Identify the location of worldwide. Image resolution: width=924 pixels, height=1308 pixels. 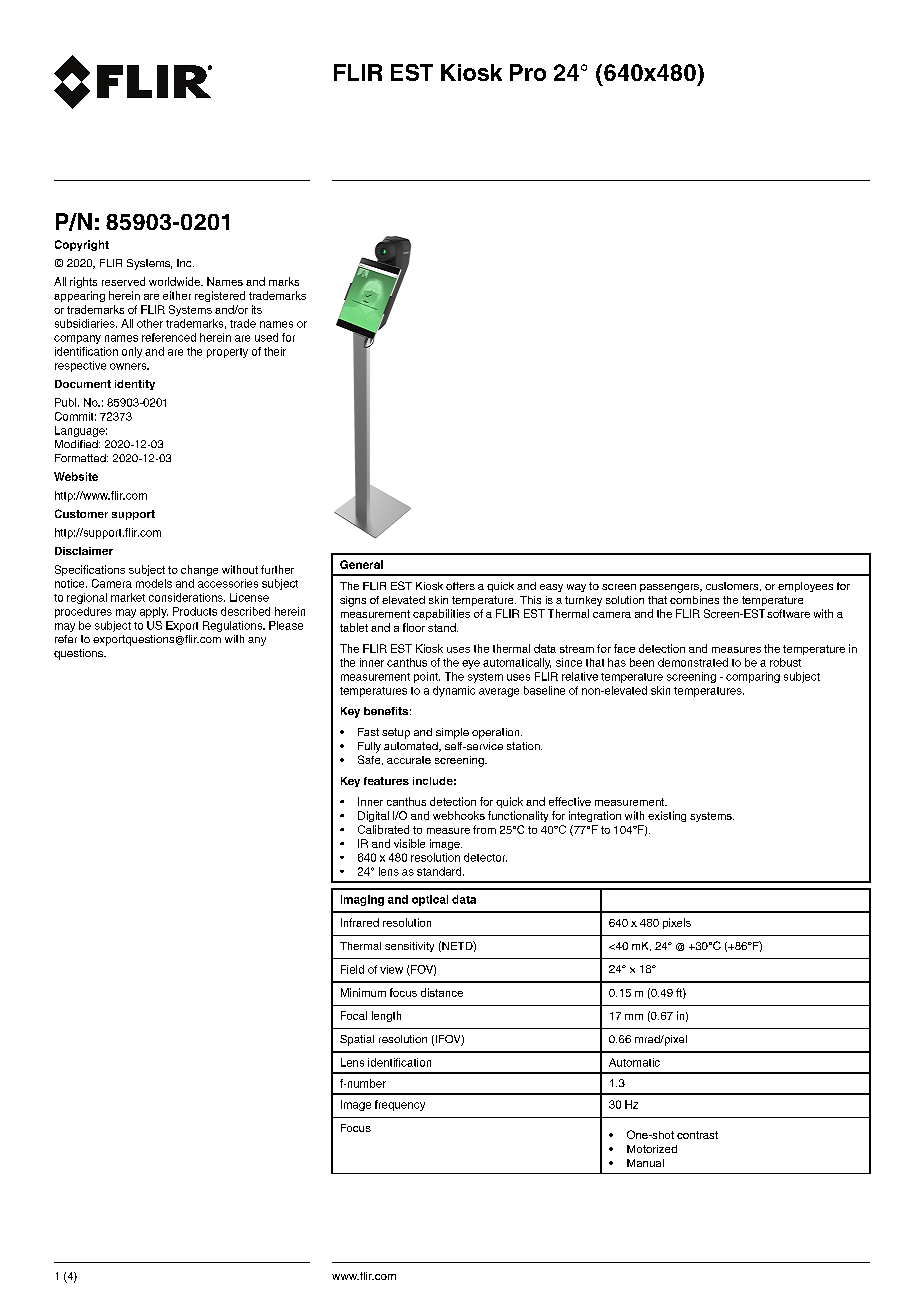
(175, 281).
